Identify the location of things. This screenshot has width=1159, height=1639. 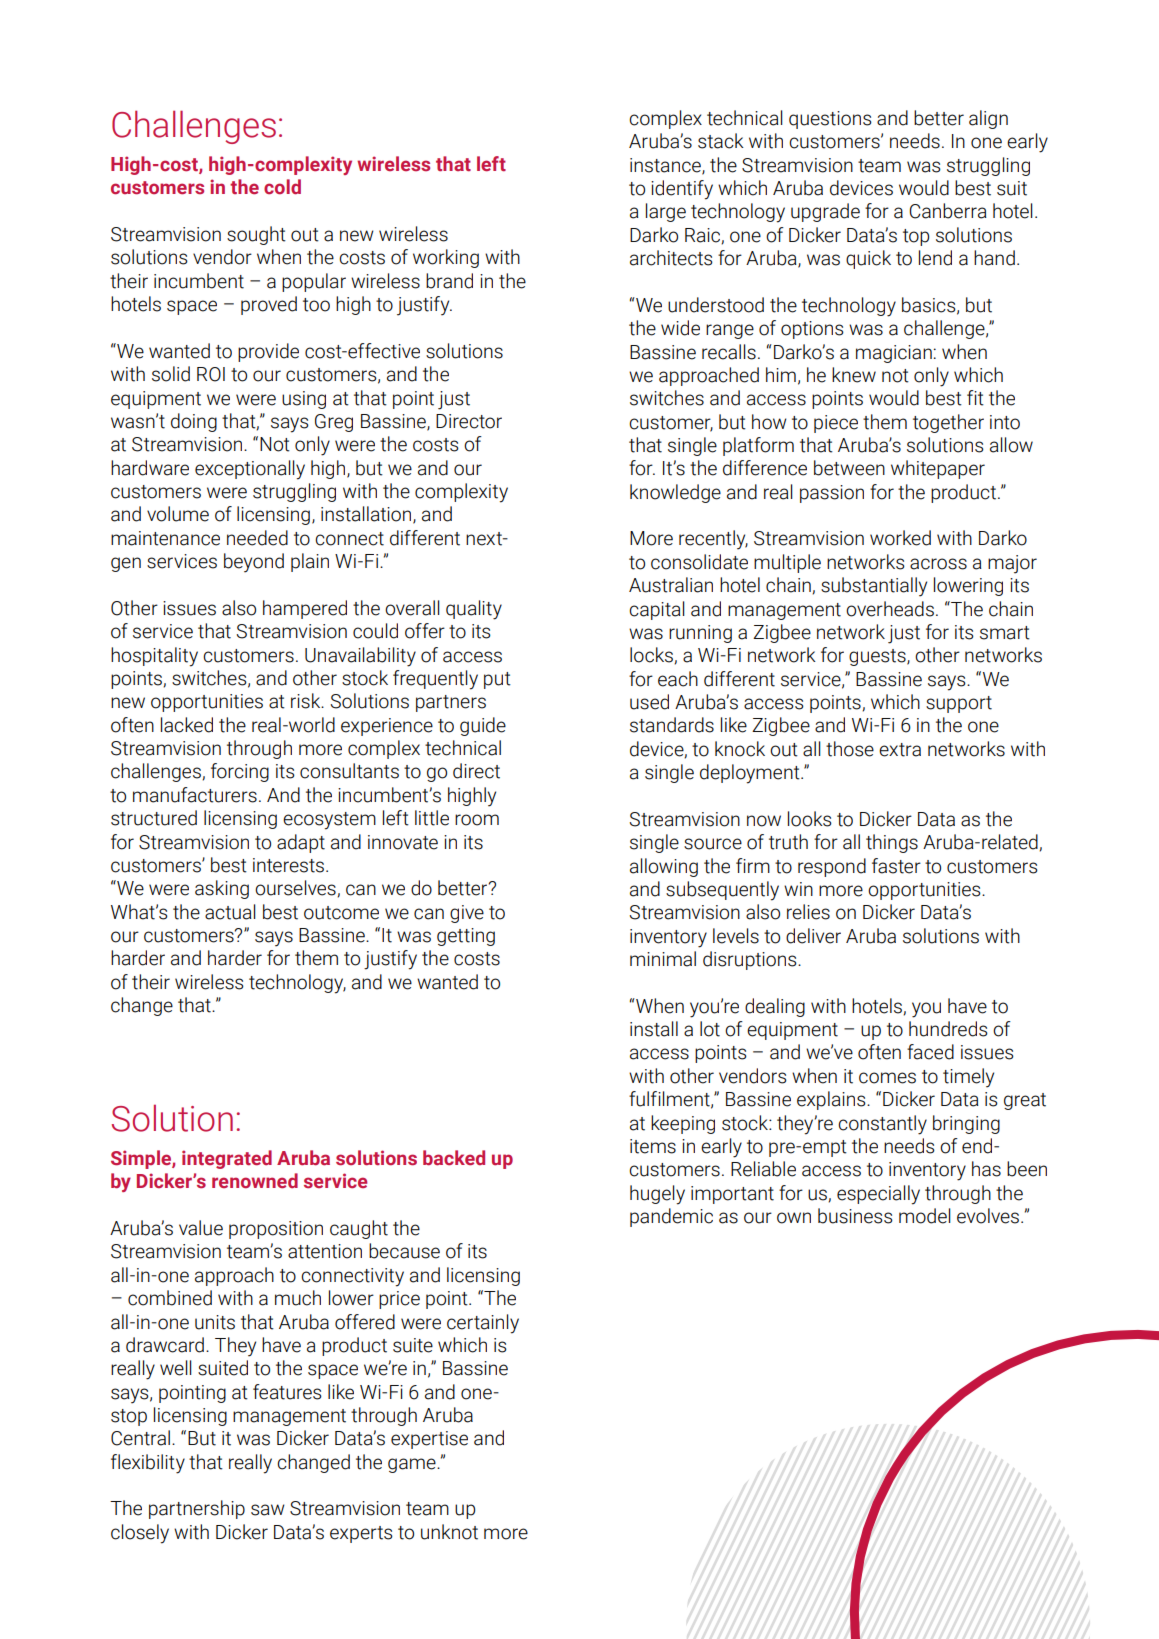
(892, 843).
